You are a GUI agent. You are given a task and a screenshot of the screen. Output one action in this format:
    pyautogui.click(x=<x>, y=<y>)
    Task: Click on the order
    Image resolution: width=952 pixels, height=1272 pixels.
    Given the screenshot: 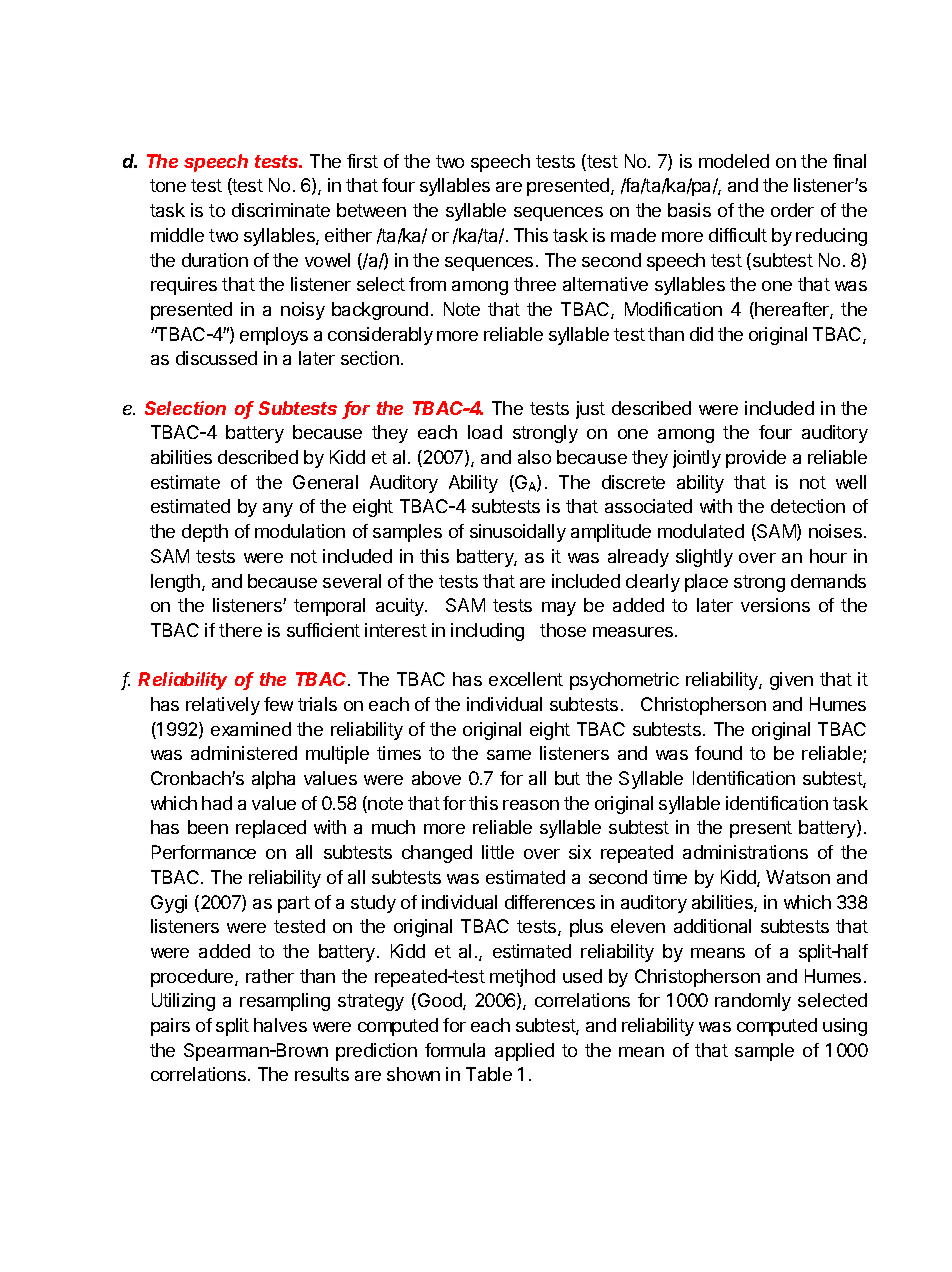 What is the action you would take?
    pyautogui.click(x=792, y=210)
